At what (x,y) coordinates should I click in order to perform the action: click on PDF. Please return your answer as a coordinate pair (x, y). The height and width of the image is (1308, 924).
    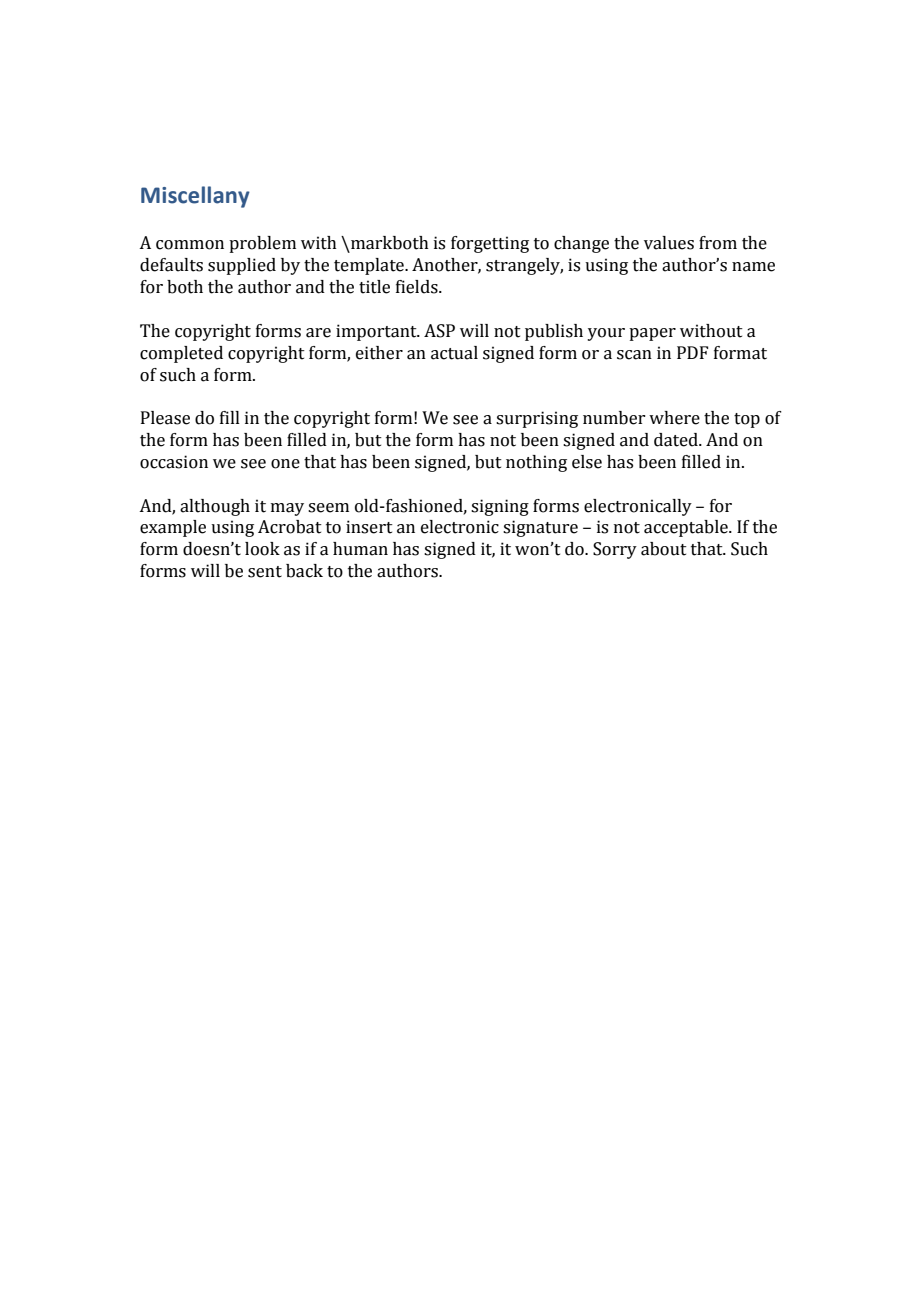
    Looking at the image, I should click on (692, 352).
